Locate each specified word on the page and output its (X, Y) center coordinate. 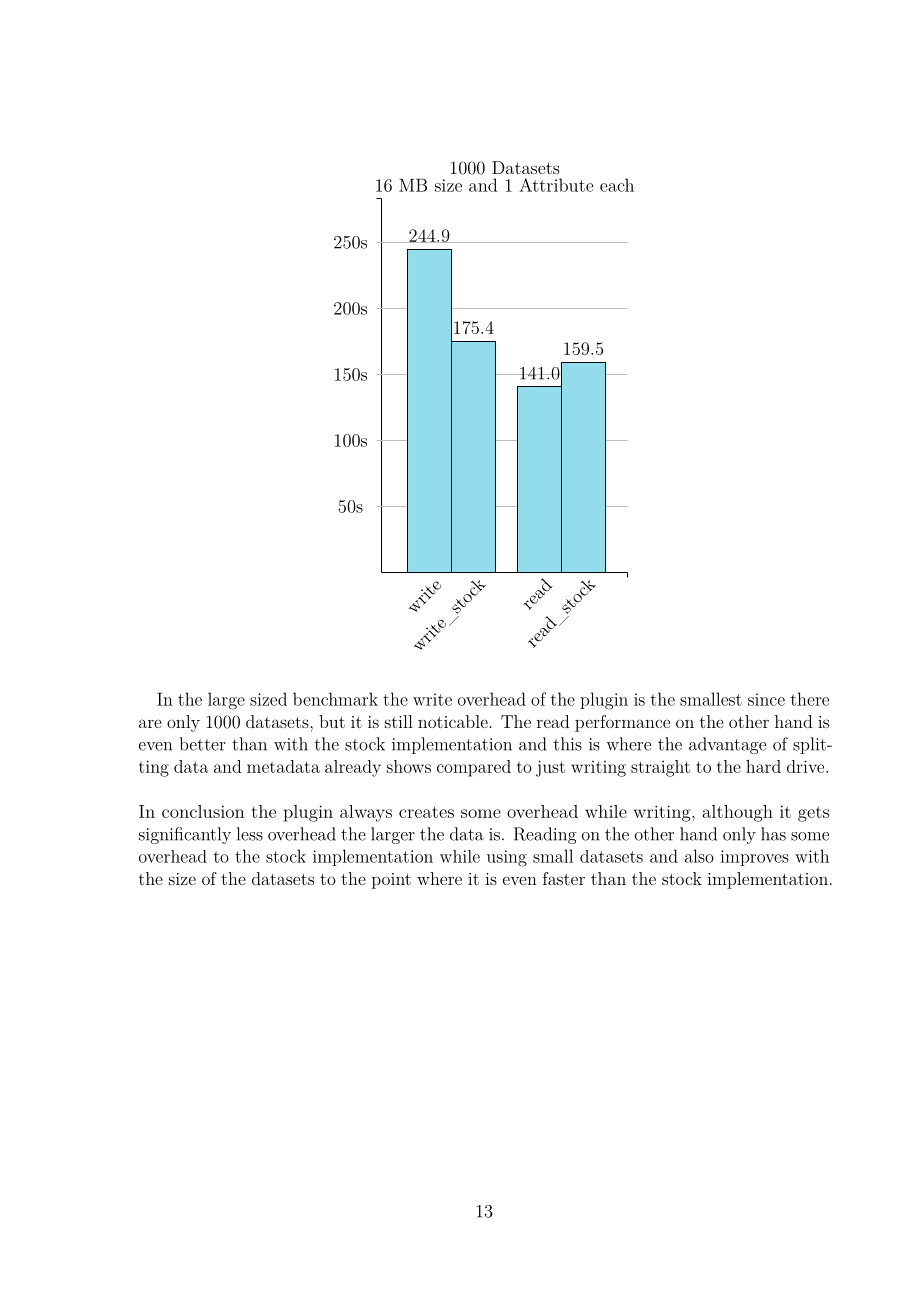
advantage (727, 745)
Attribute (556, 185)
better (202, 744)
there (810, 699)
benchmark (335, 699)
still (399, 721)
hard (763, 766)
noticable (454, 721)
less (250, 834)
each (617, 185)
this (568, 744)
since (766, 699)
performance (622, 723)
